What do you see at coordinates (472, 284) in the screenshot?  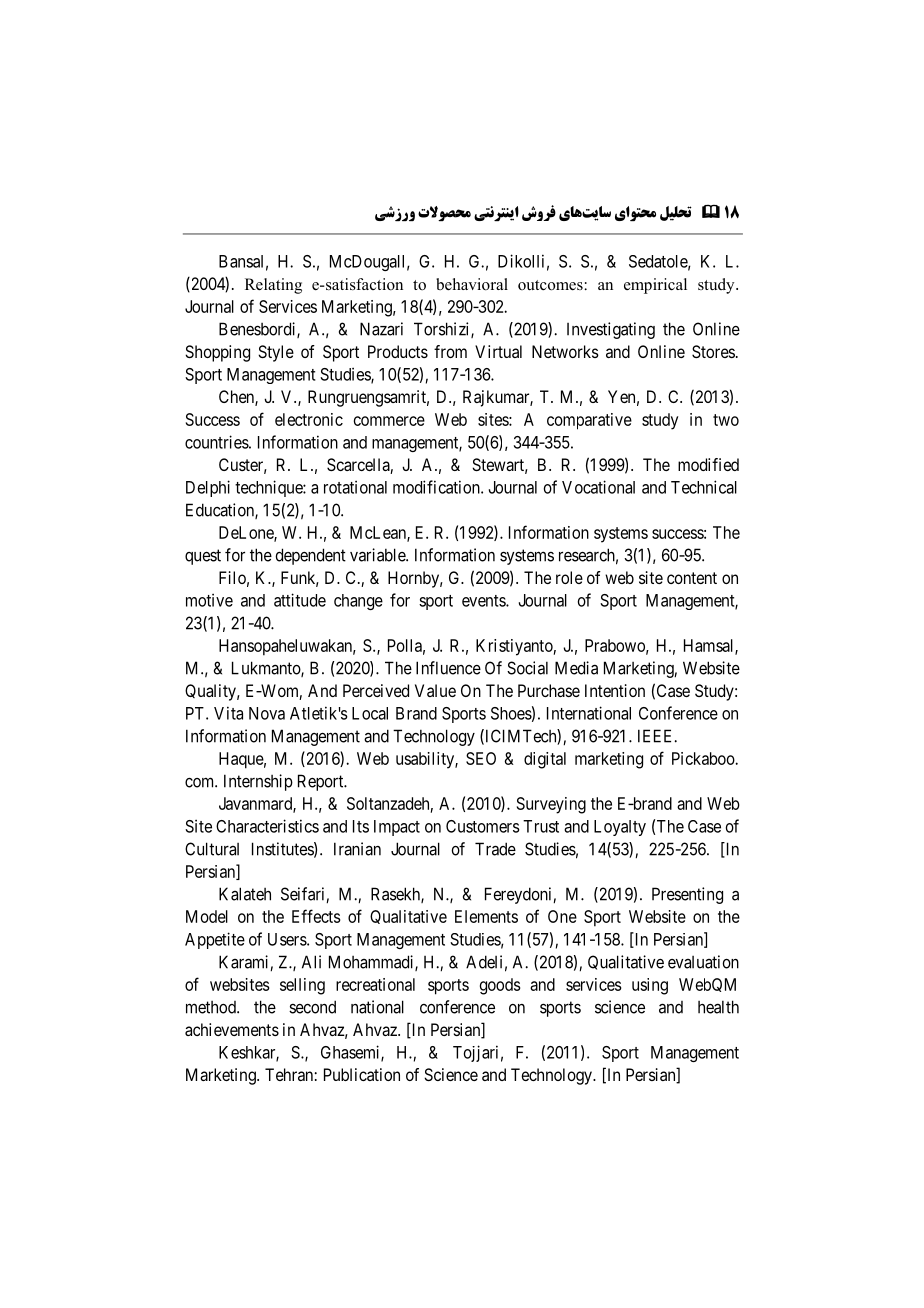 I see `behavioral` at bounding box center [472, 284].
